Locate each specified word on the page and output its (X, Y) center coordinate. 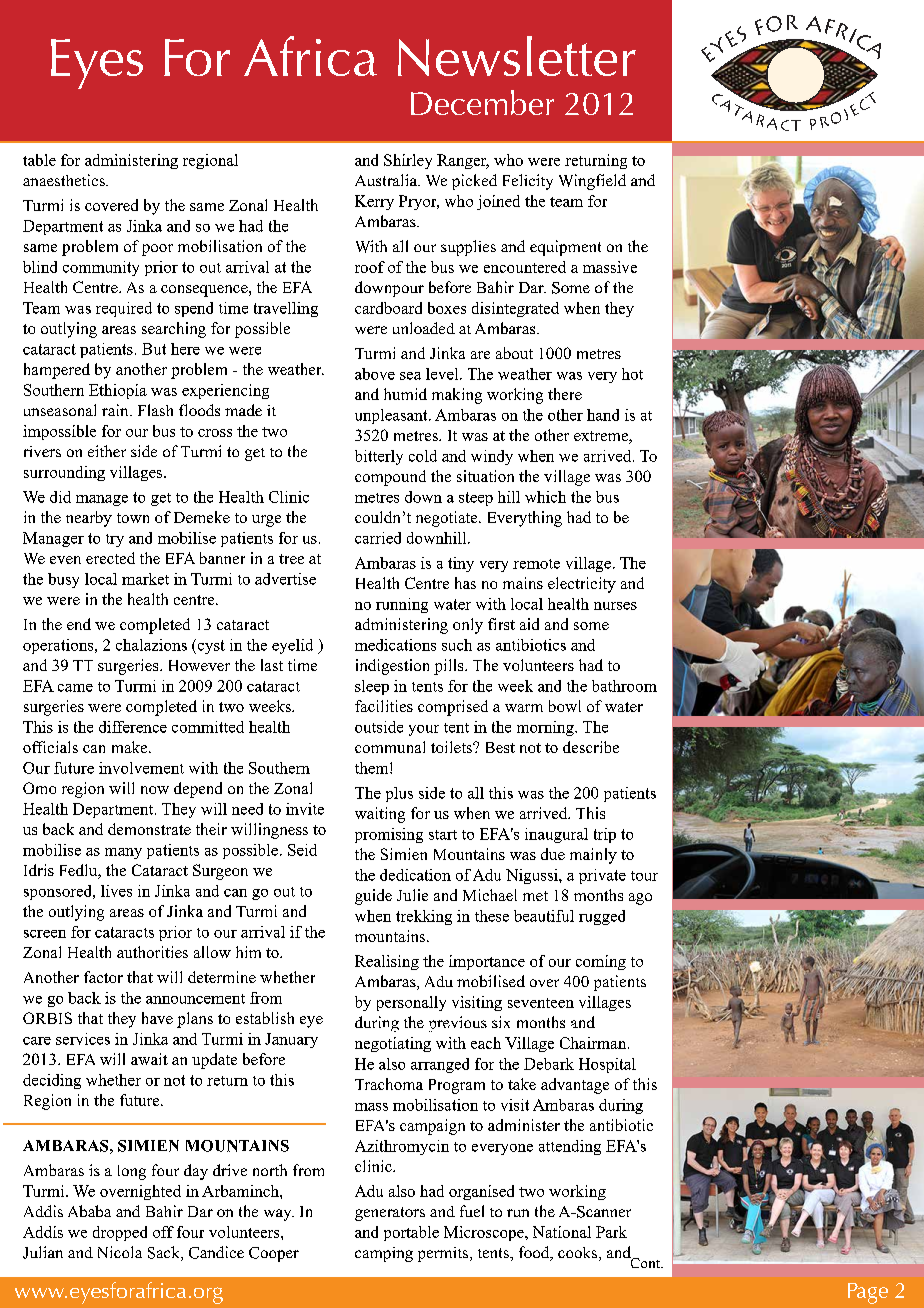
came (75, 688)
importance (487, 962)
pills (450, 667)
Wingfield (592, 182)
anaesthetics (65, 180)
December (482, 102)
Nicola (120, 1252)
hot (632, 374)
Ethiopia (118, 391)
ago (640, 899)
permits (444, 1254)
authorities (152, 952)
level (443, 374)
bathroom (624, 686)
